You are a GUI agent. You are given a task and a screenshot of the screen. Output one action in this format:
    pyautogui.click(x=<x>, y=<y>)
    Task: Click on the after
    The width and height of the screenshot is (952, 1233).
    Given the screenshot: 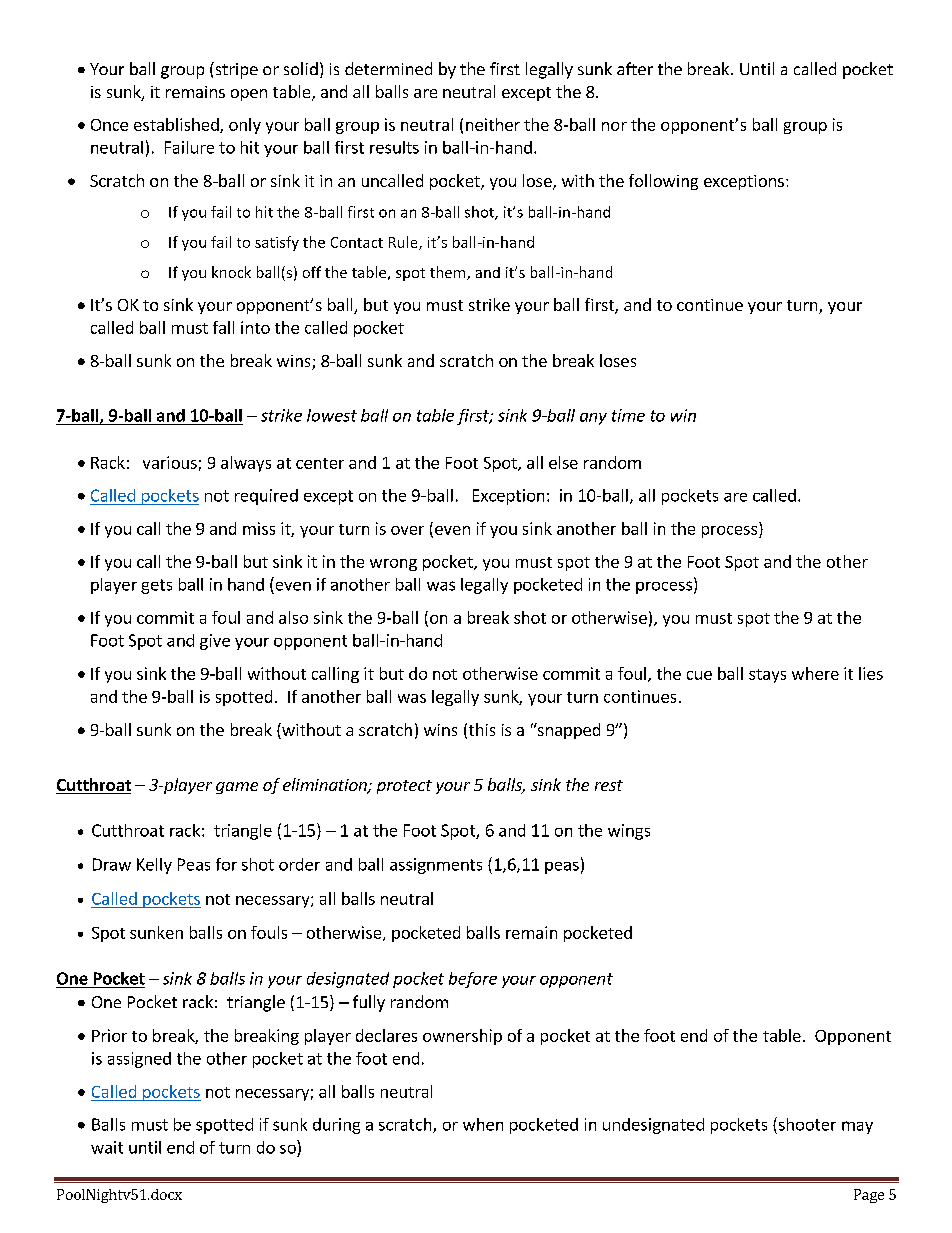 What is the action you would take?
    pyautogui.click(x=635, y=68)
